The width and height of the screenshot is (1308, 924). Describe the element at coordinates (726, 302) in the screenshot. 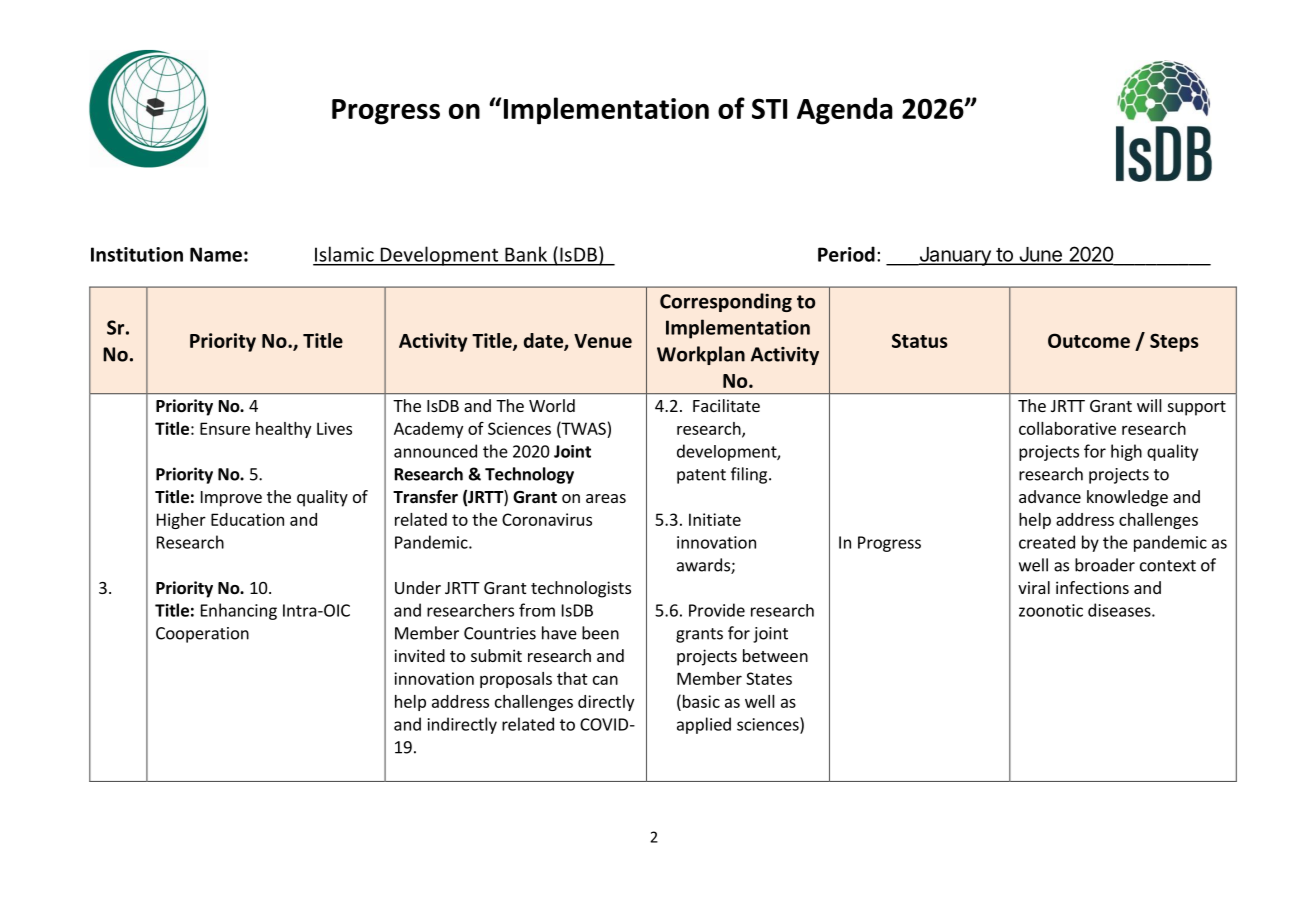

I see `Corresponding` at that location.
